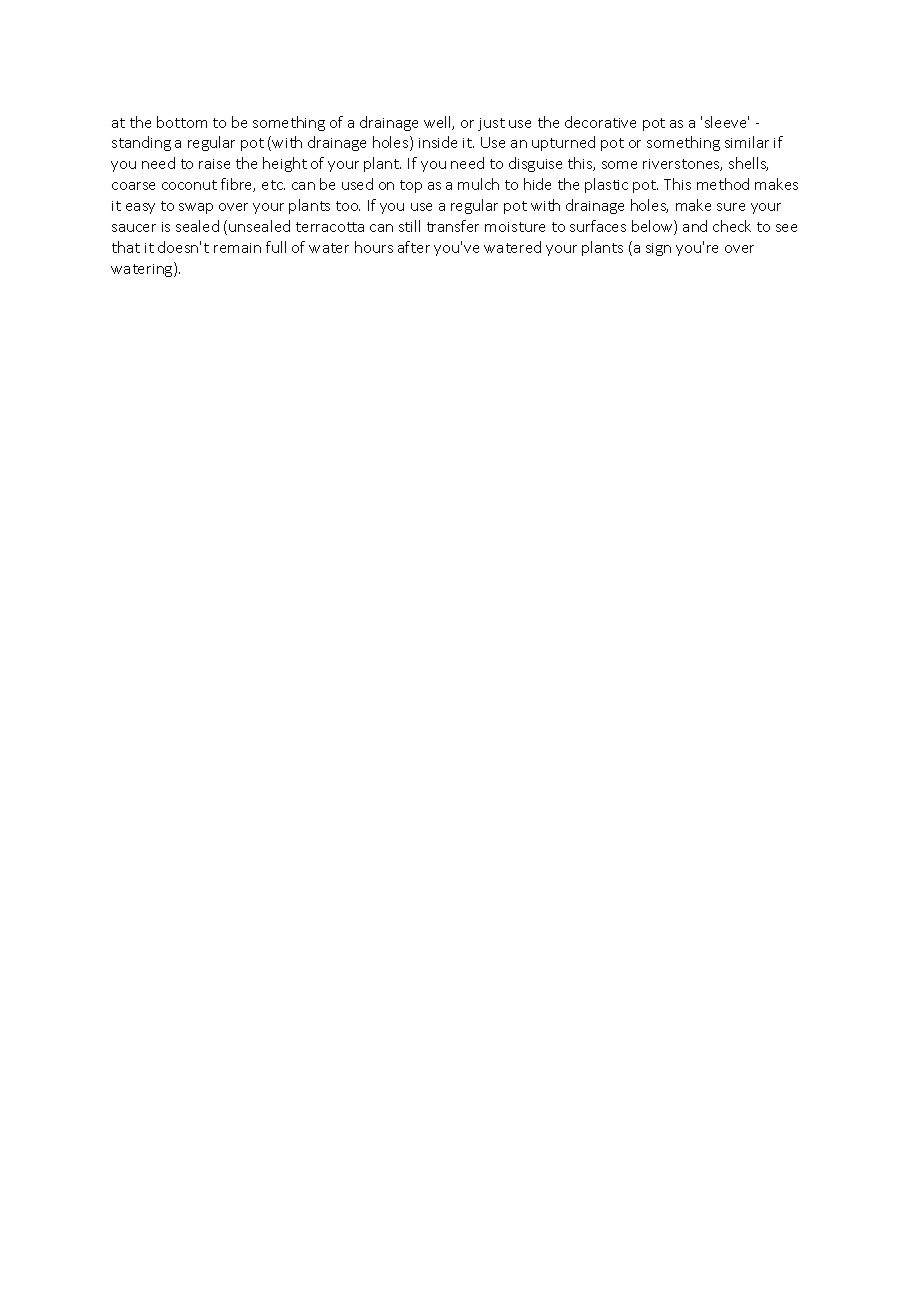 This document has width=924, height=1308. I want to click on bottom, so click(182, 122).
